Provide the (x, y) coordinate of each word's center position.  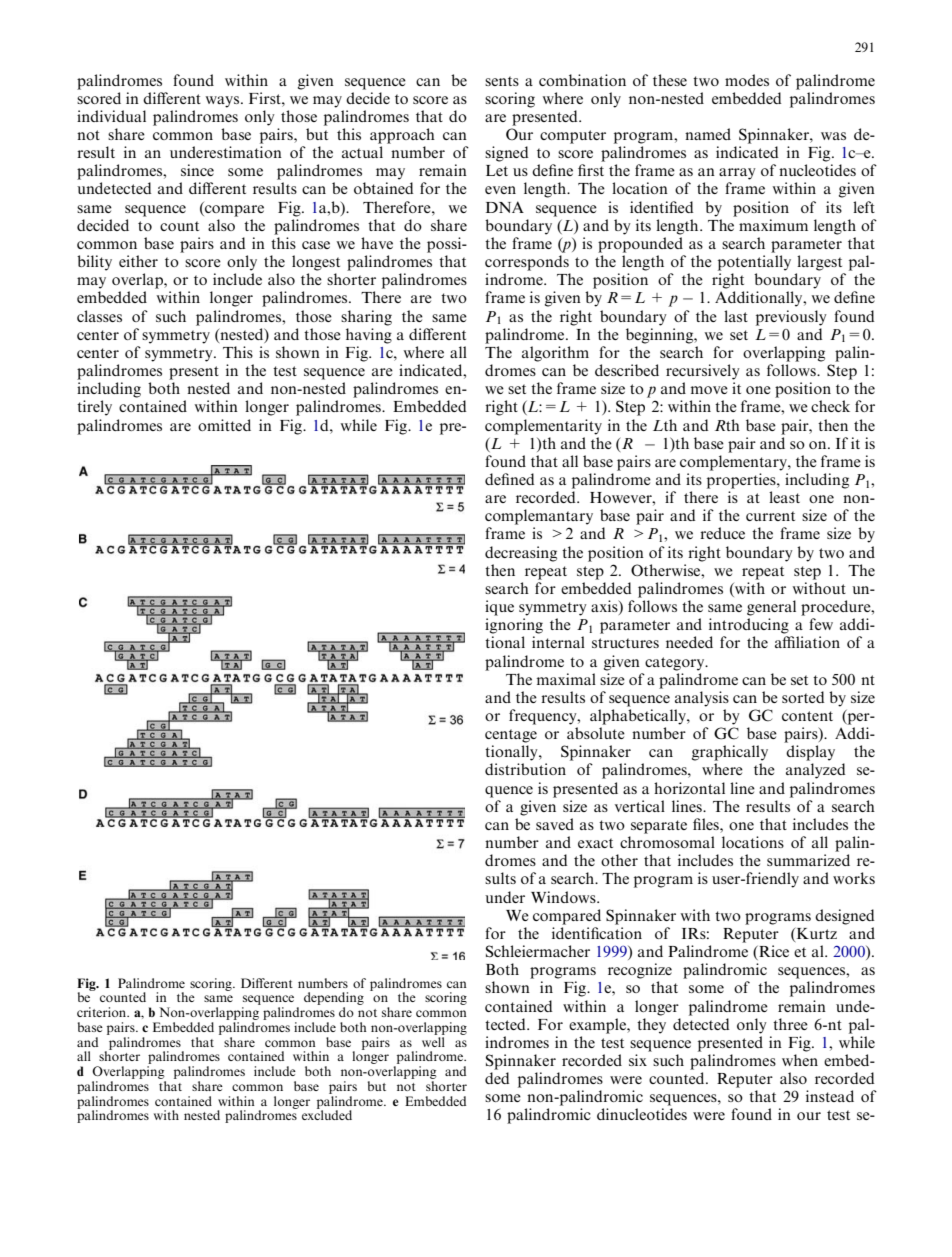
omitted (224, 425)
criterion (103, 1012)
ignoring (514, 626)
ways (222, 102)
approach (402, 136)
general (771, 608)
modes (747, 80)
